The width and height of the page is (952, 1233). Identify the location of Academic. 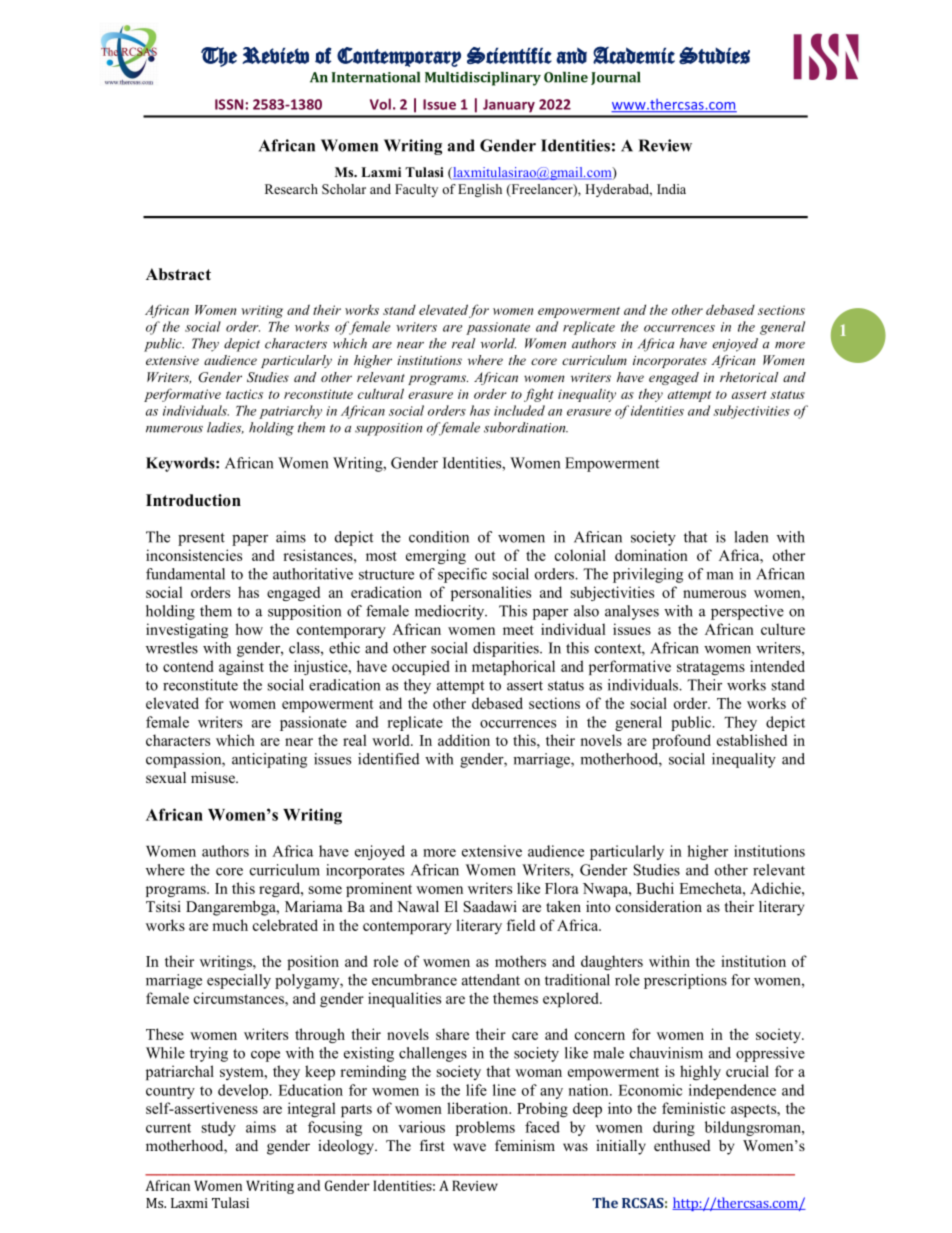
(634, 55).
